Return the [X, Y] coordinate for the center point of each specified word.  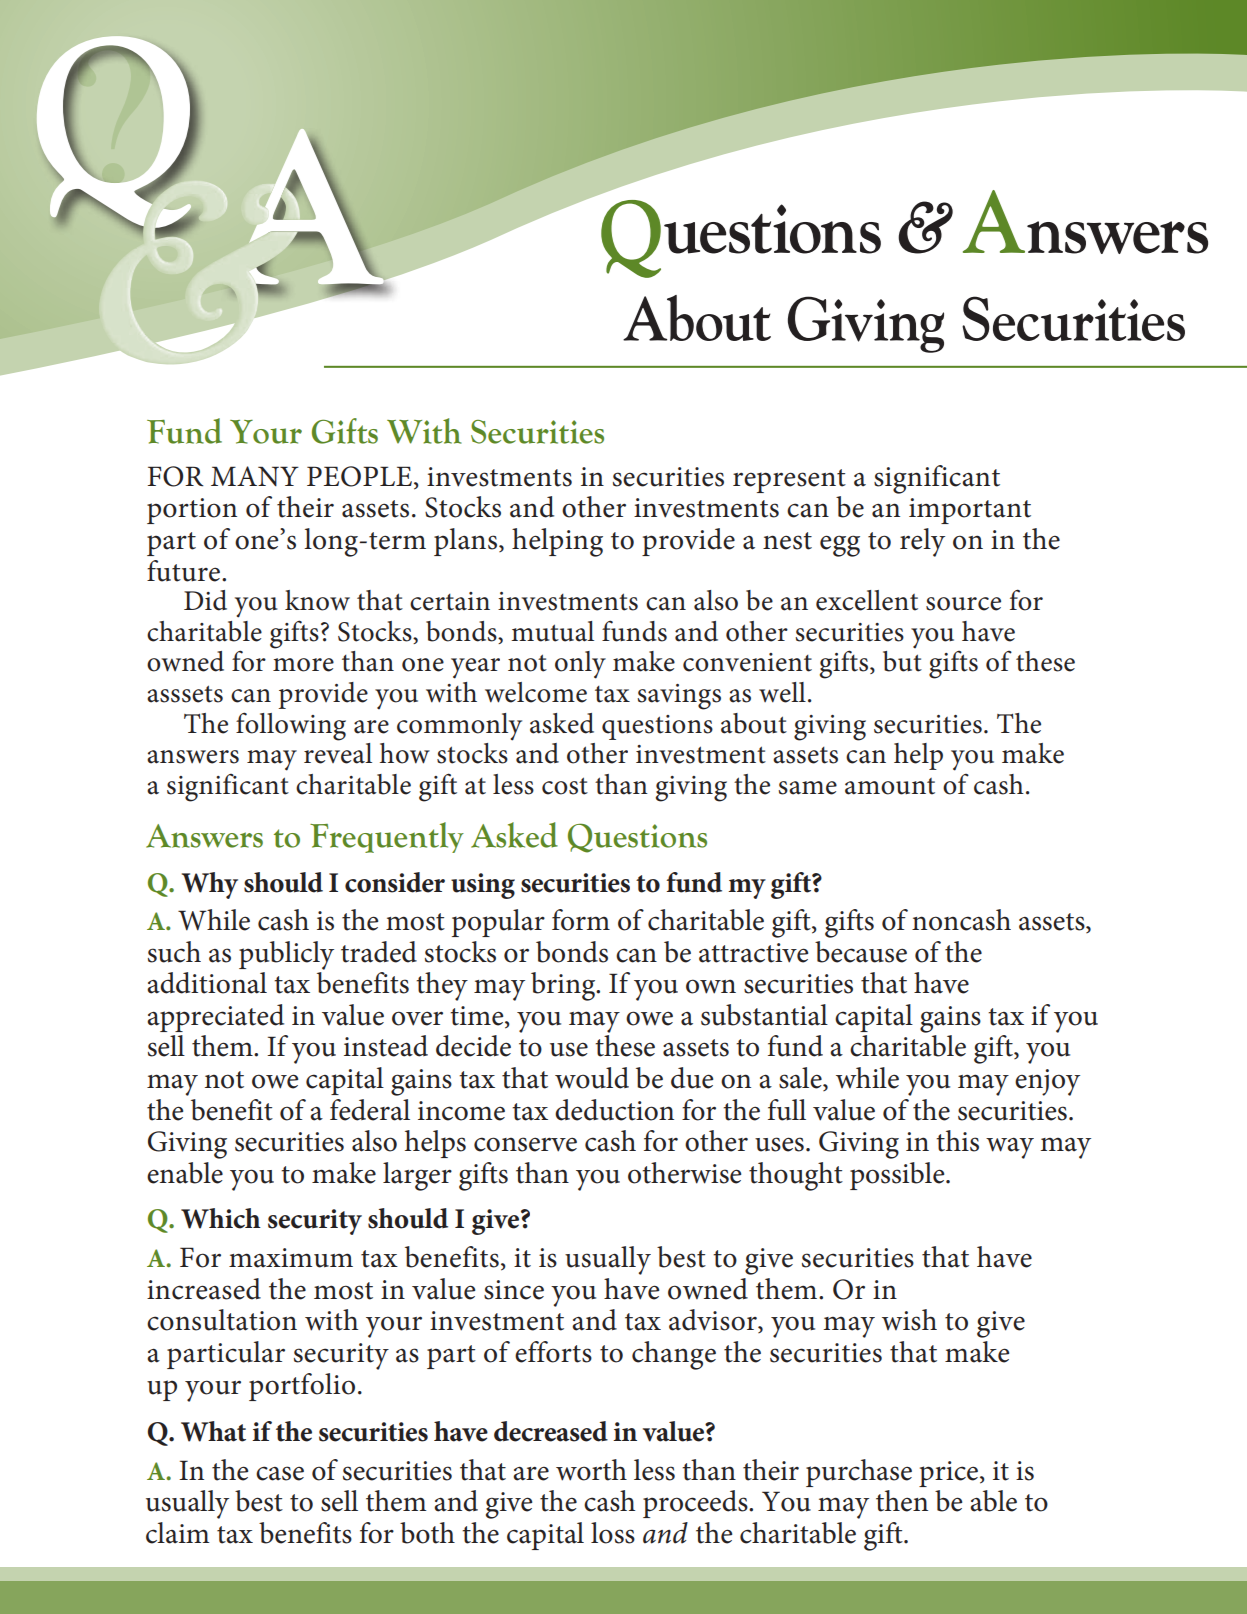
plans [467, 542]
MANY [255, 476]
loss [613, 1533]
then [902, 1501]
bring [564, 986]
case [280, 1473]
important [970, 511]
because [861, 952]
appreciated [215, 1018]
